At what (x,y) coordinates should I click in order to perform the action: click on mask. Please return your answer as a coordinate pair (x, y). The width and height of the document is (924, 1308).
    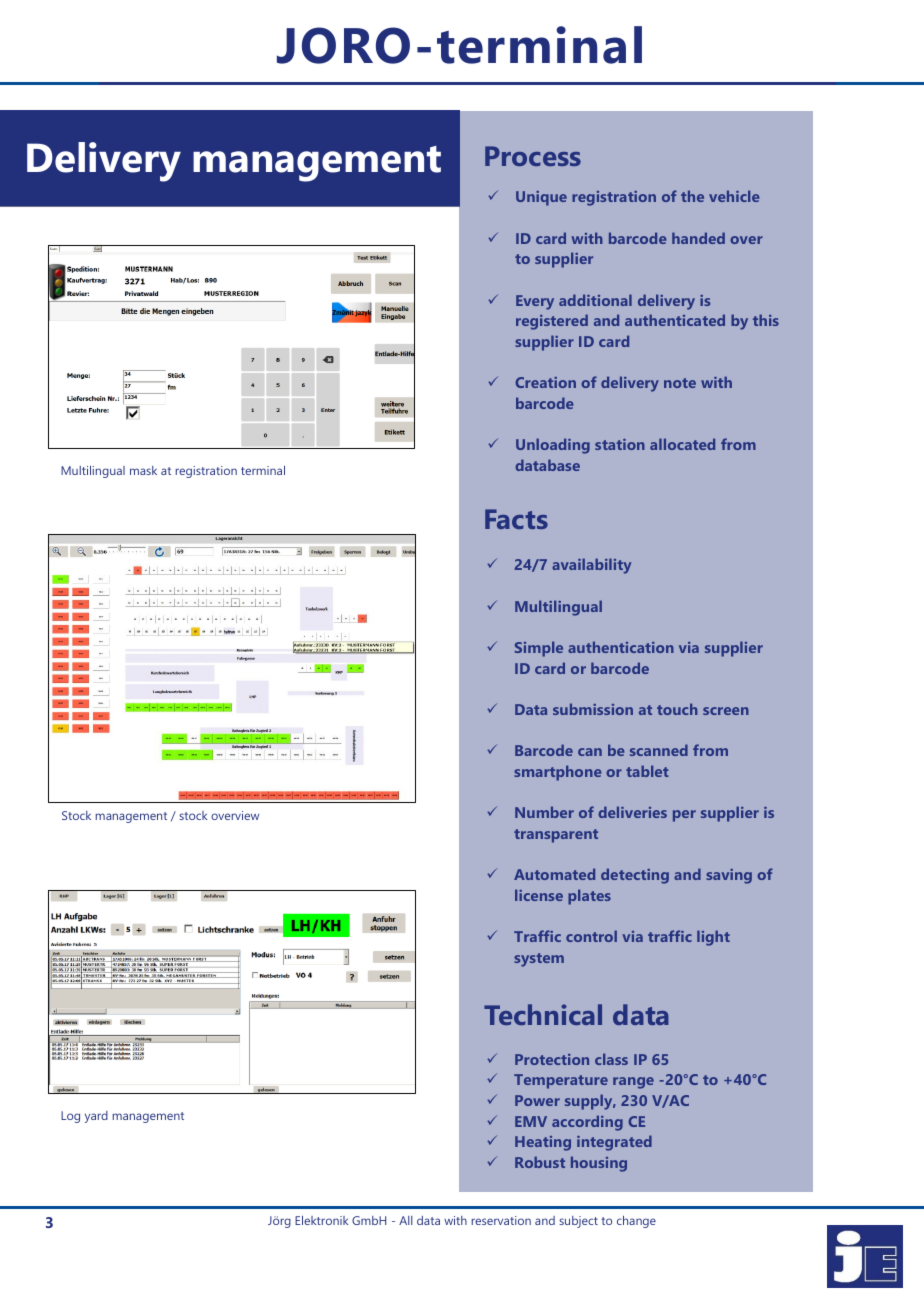
    Looking at the image, I should click on (143, 470).
